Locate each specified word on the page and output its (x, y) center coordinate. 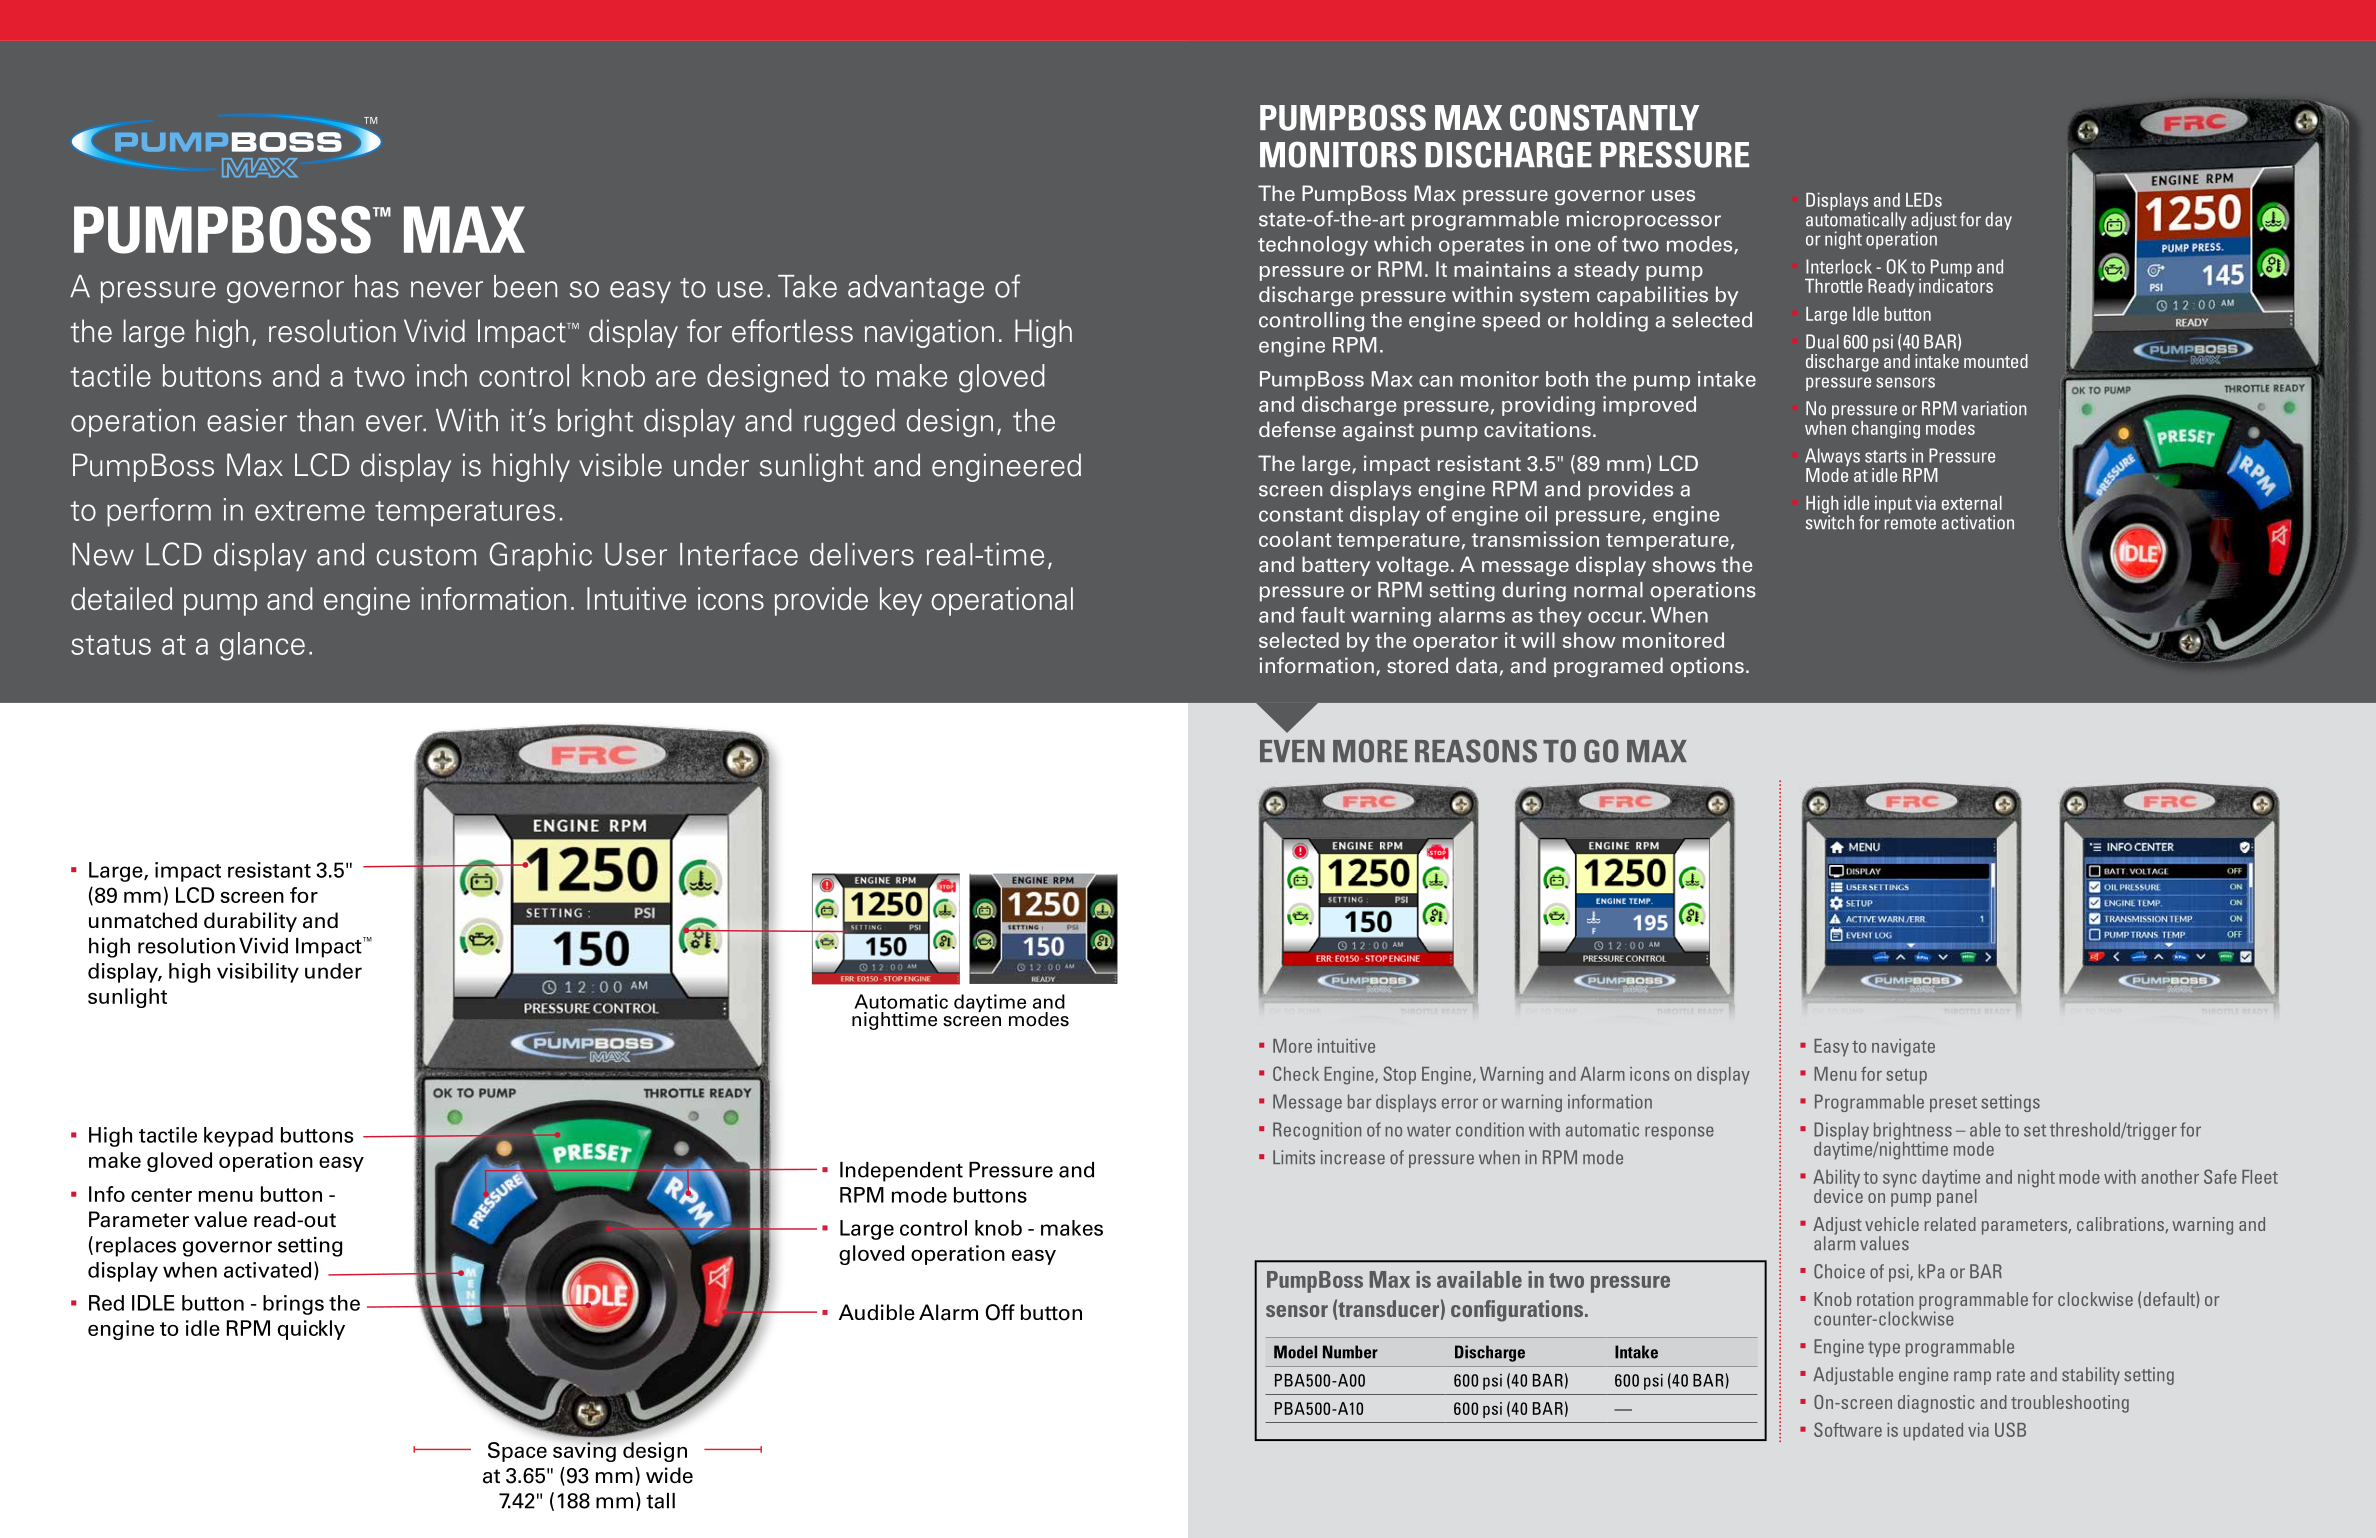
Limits (1294, 1157)
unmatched (143, 920)
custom (426, 556)
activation (1978, 522)
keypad (238, 1137)
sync (1900, 1181)
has (377, 286)
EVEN (1292, 751)
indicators (1956, 284)
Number (1350, 1352)
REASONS (1476, 751)
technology (1313, 246)
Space (517, 1452)
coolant (1295, 539)
